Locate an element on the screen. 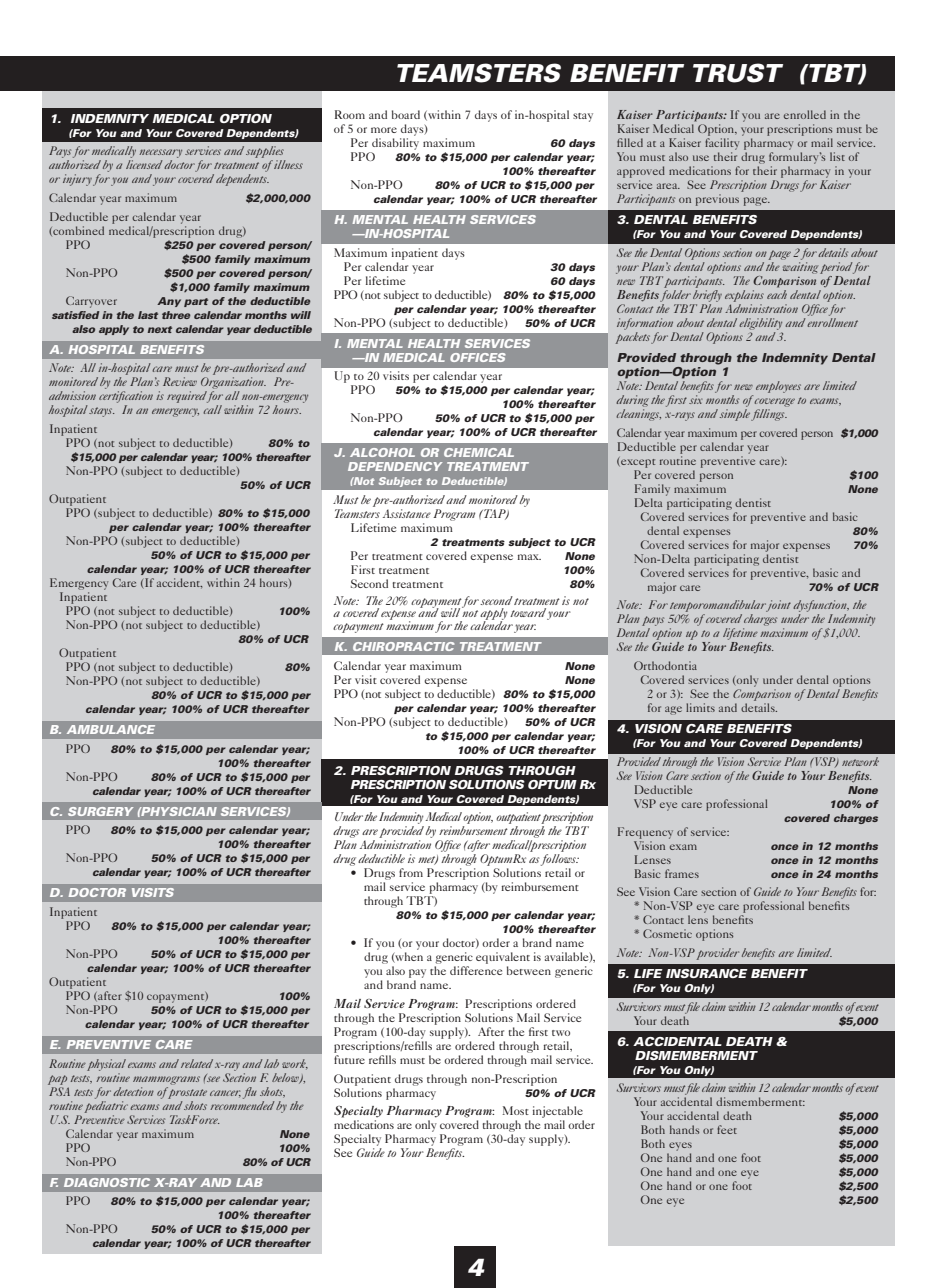 This screenshot has height=1288, width=951. CHEMICAL is located at coordinates (479, 452).
